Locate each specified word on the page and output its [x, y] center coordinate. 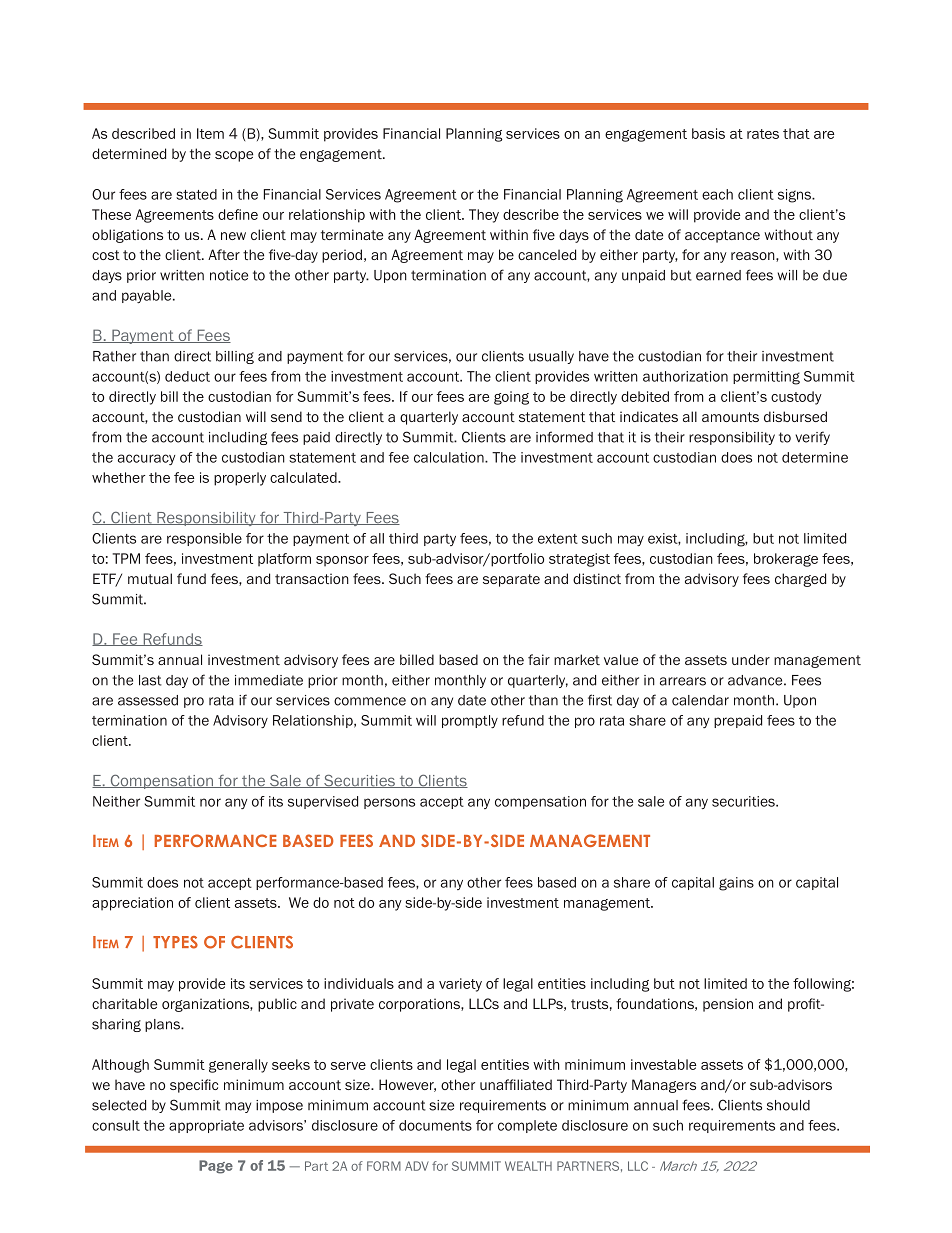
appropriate [206, 1126]
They [484, 216]
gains [736, 884]
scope [234, 156]
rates [763, 134]
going [511, 398]
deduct [187, 376]
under [751, 659]
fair [539, 659]
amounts [730, 417]
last [150, 680]
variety [460, 985]
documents [435, 1125]
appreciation [132, 904]
